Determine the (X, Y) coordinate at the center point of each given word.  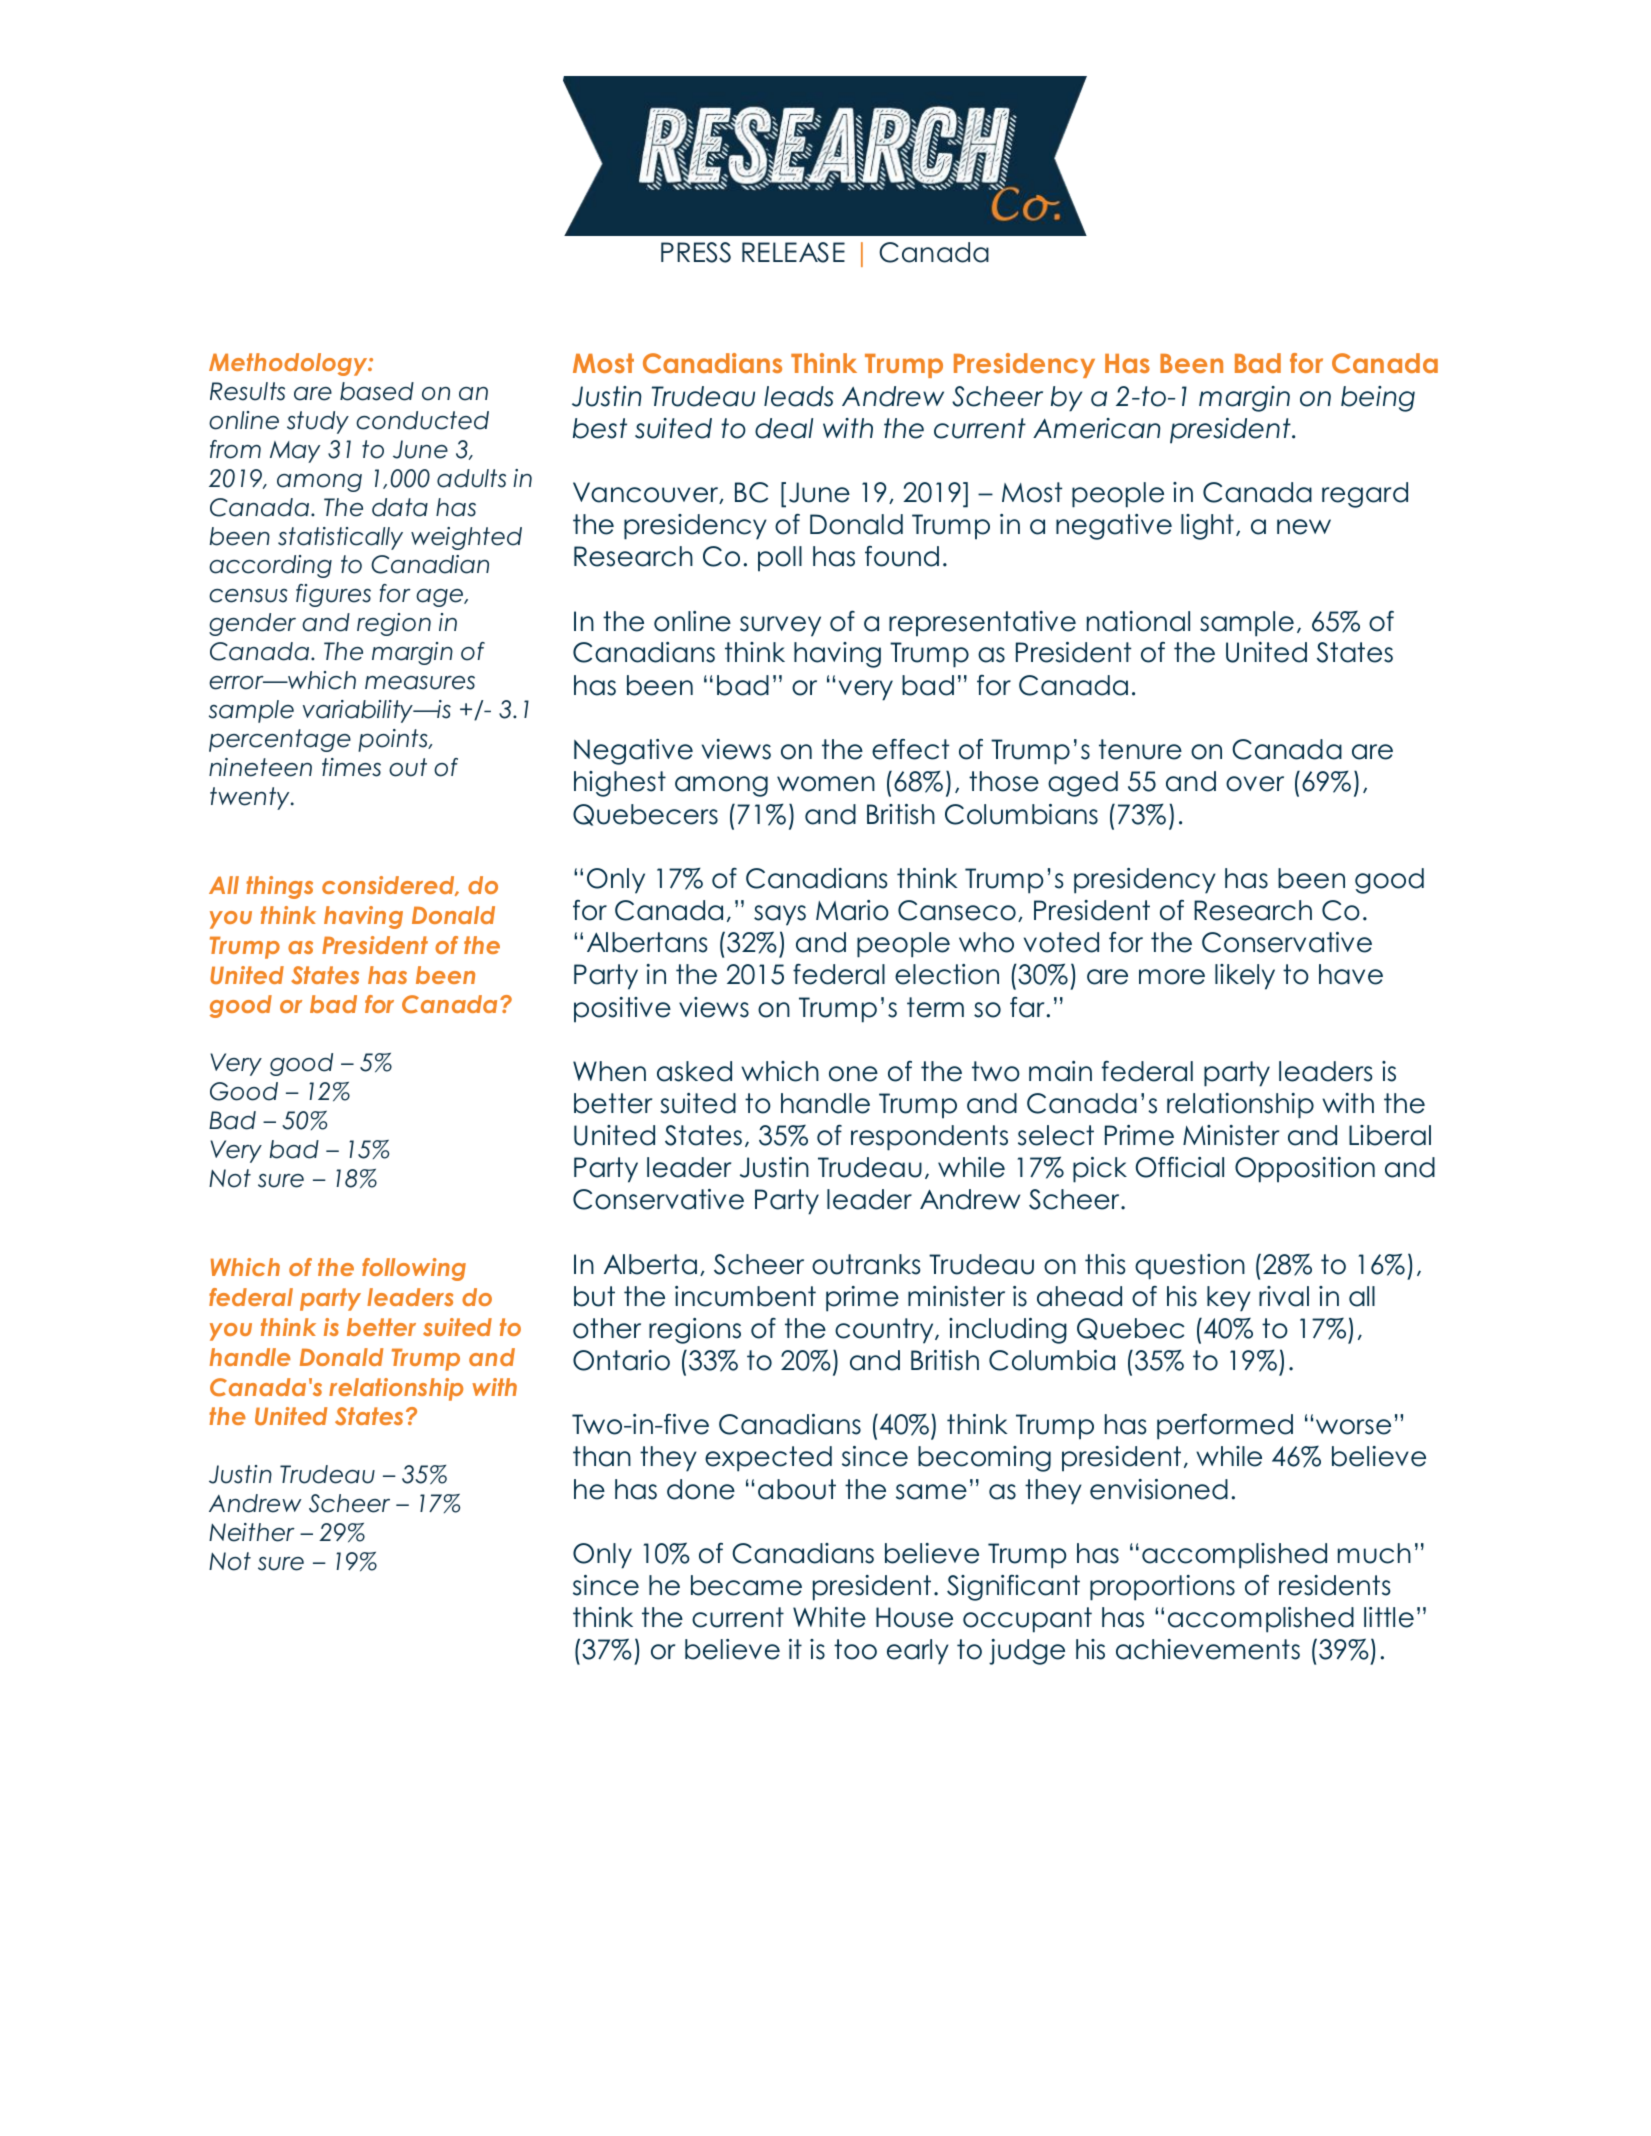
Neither (252, 1532)
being (1378, 399)
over (1255, 784)
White (829, 1617)
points (394, 740)
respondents (929, 1138)
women (826, 784)
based (377, 391)
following (414, 1269)
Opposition (1305, 1170)
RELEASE (793, 252)
